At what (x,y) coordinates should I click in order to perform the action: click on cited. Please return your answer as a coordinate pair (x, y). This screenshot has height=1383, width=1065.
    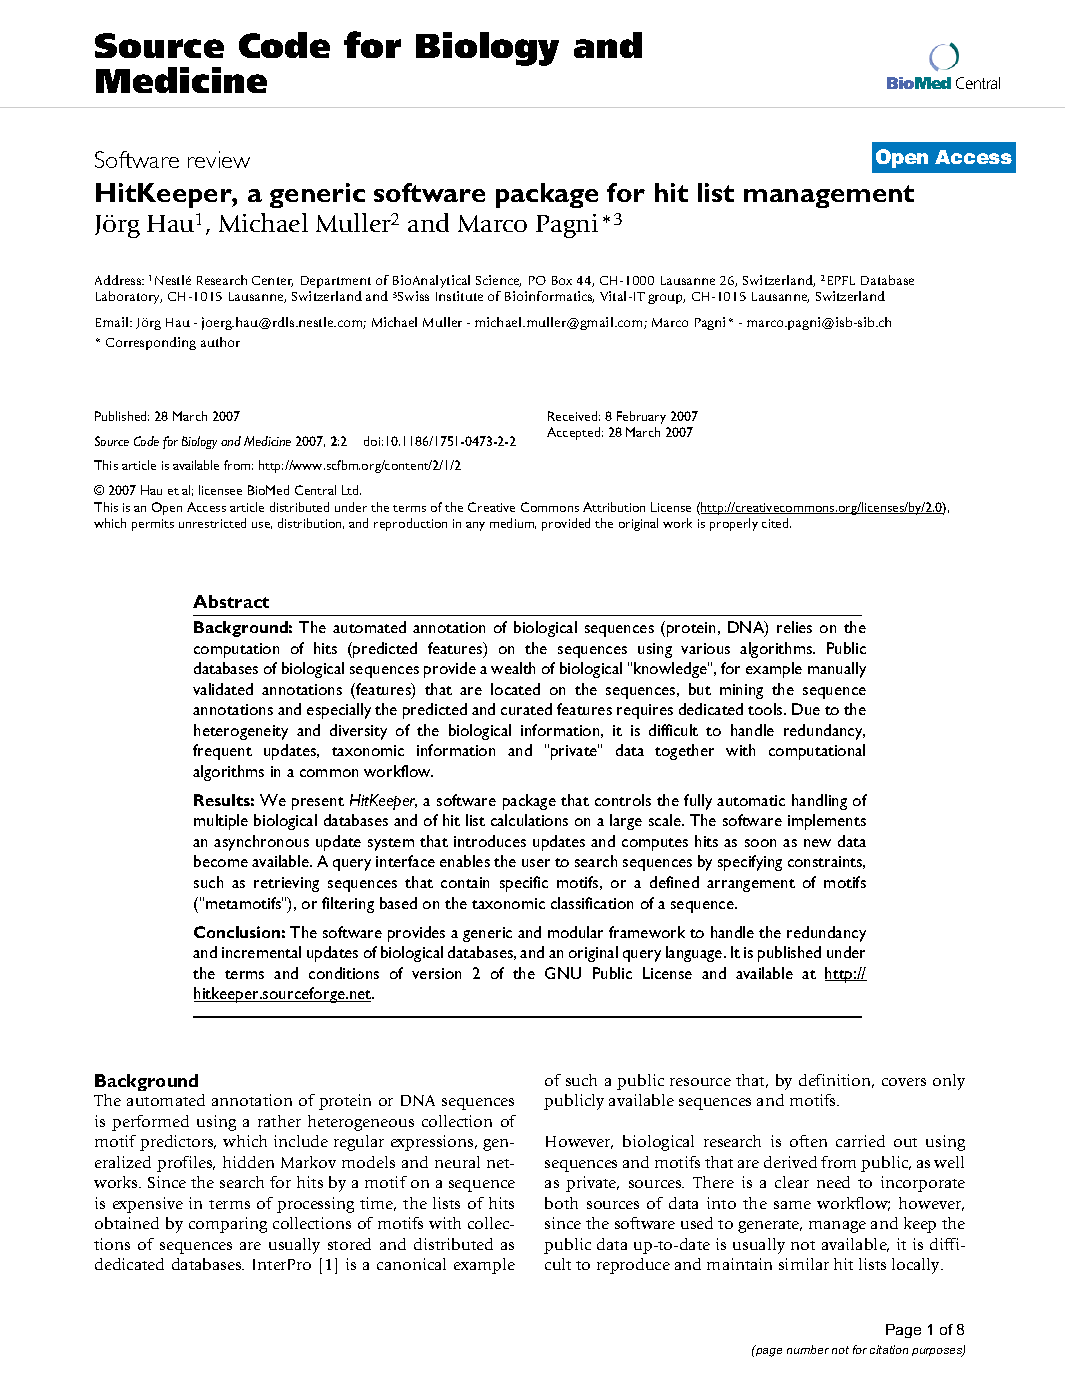
    Looking at the image, I should click on (776, 523).
